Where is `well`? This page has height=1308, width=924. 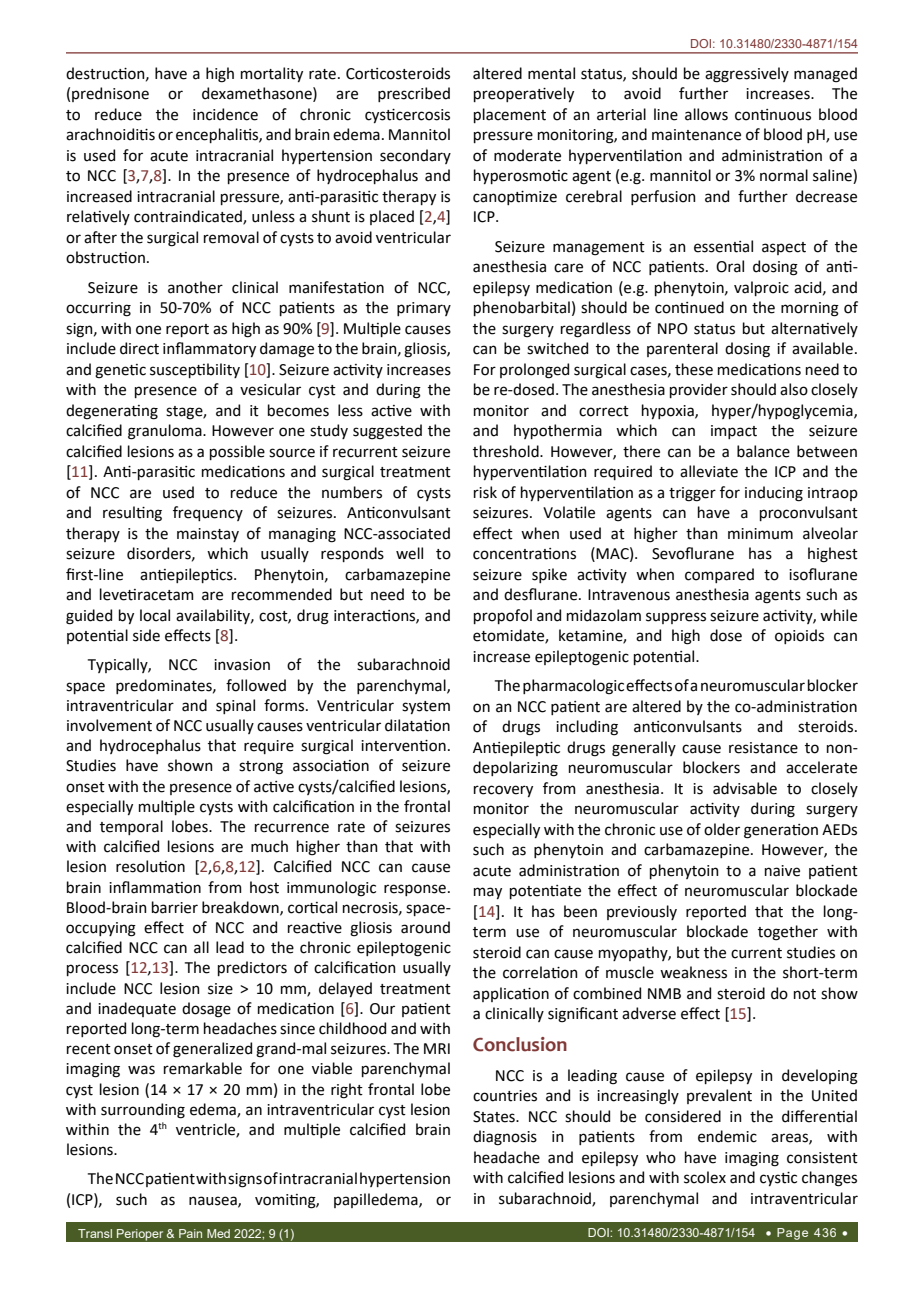
well is located at coordinates (409, 553).
